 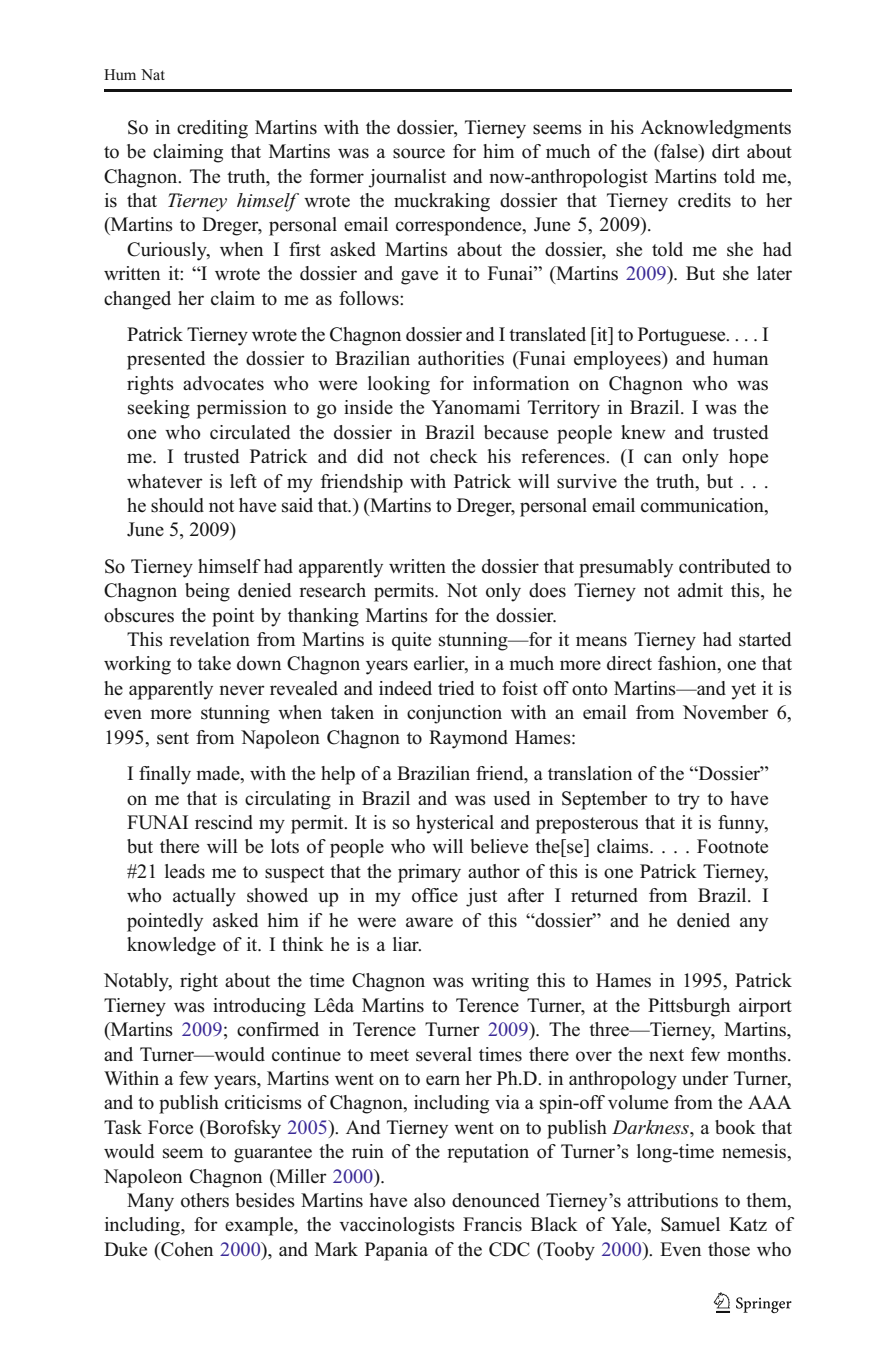 I want to click on check, so click(x=454, y=456).
